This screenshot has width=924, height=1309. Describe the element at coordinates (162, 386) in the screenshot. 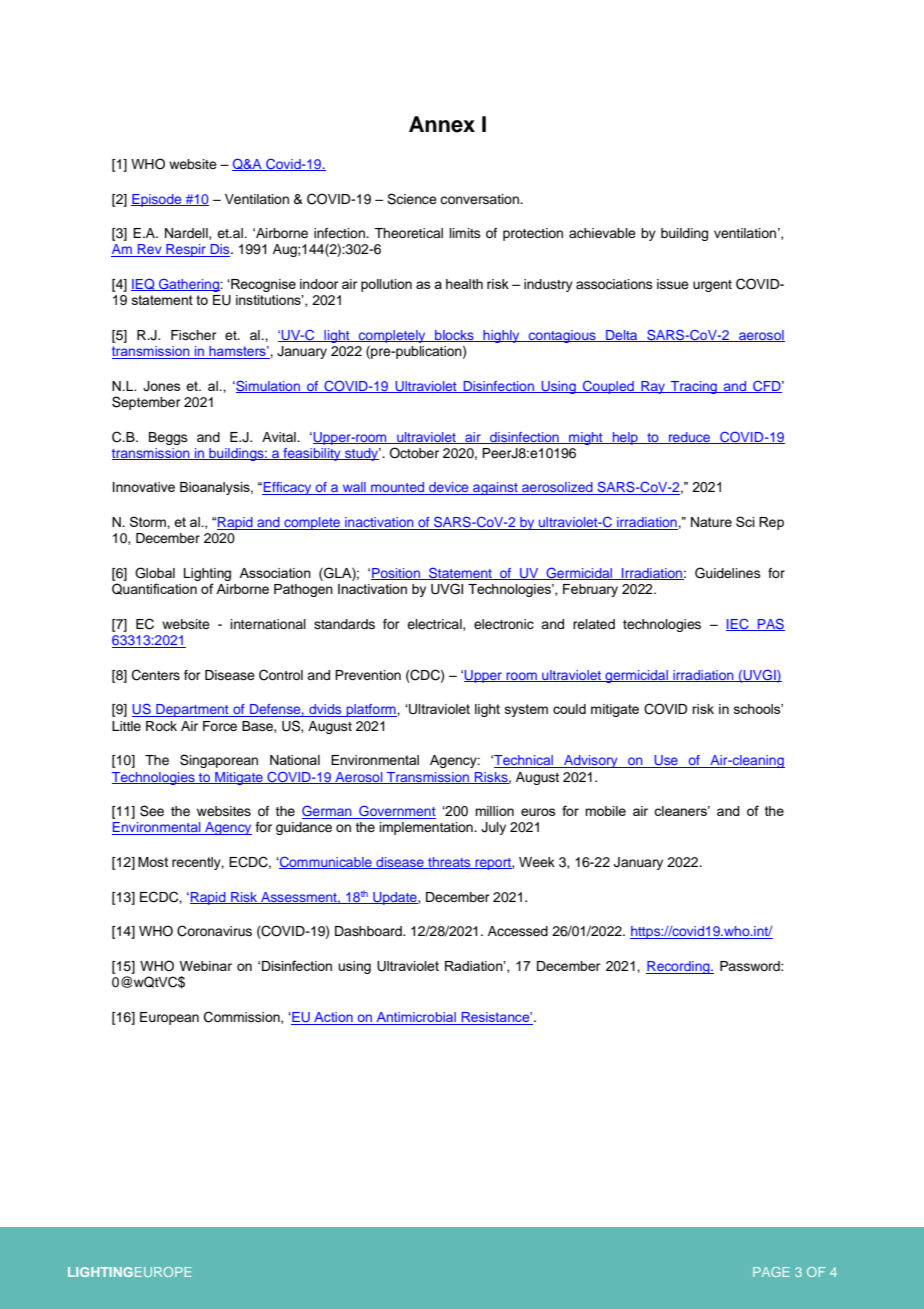

I see `Jones` at that location.
